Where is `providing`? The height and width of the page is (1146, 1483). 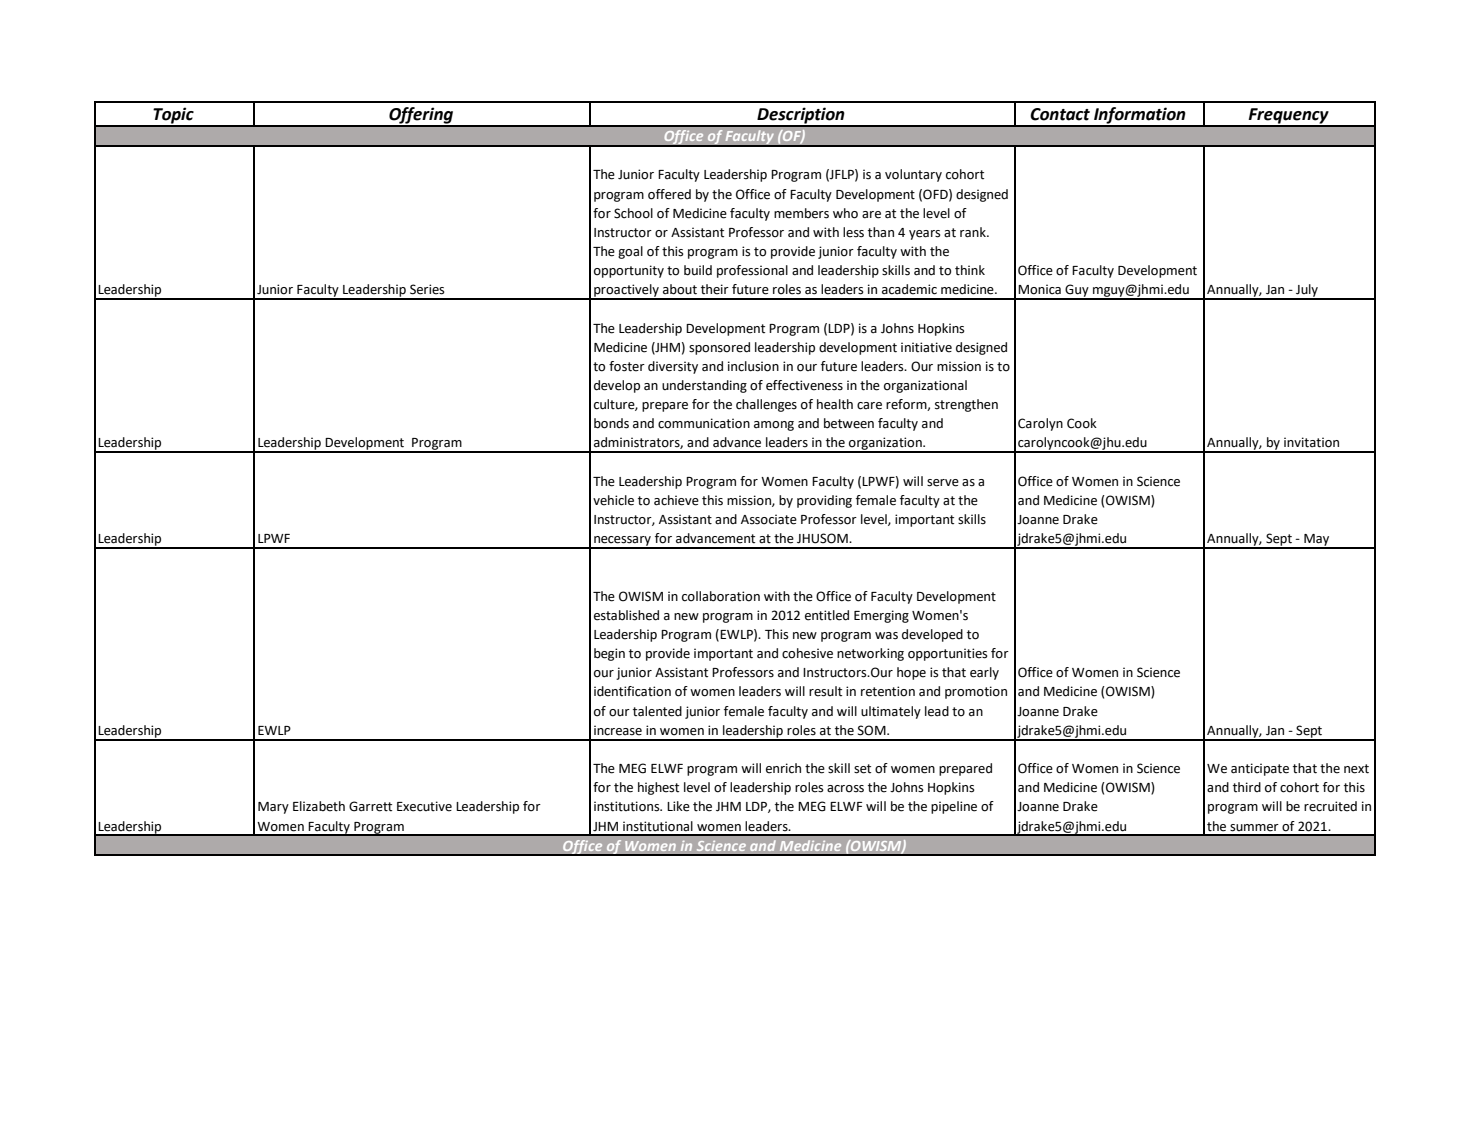 providing is located at coordinates (824, 501).
